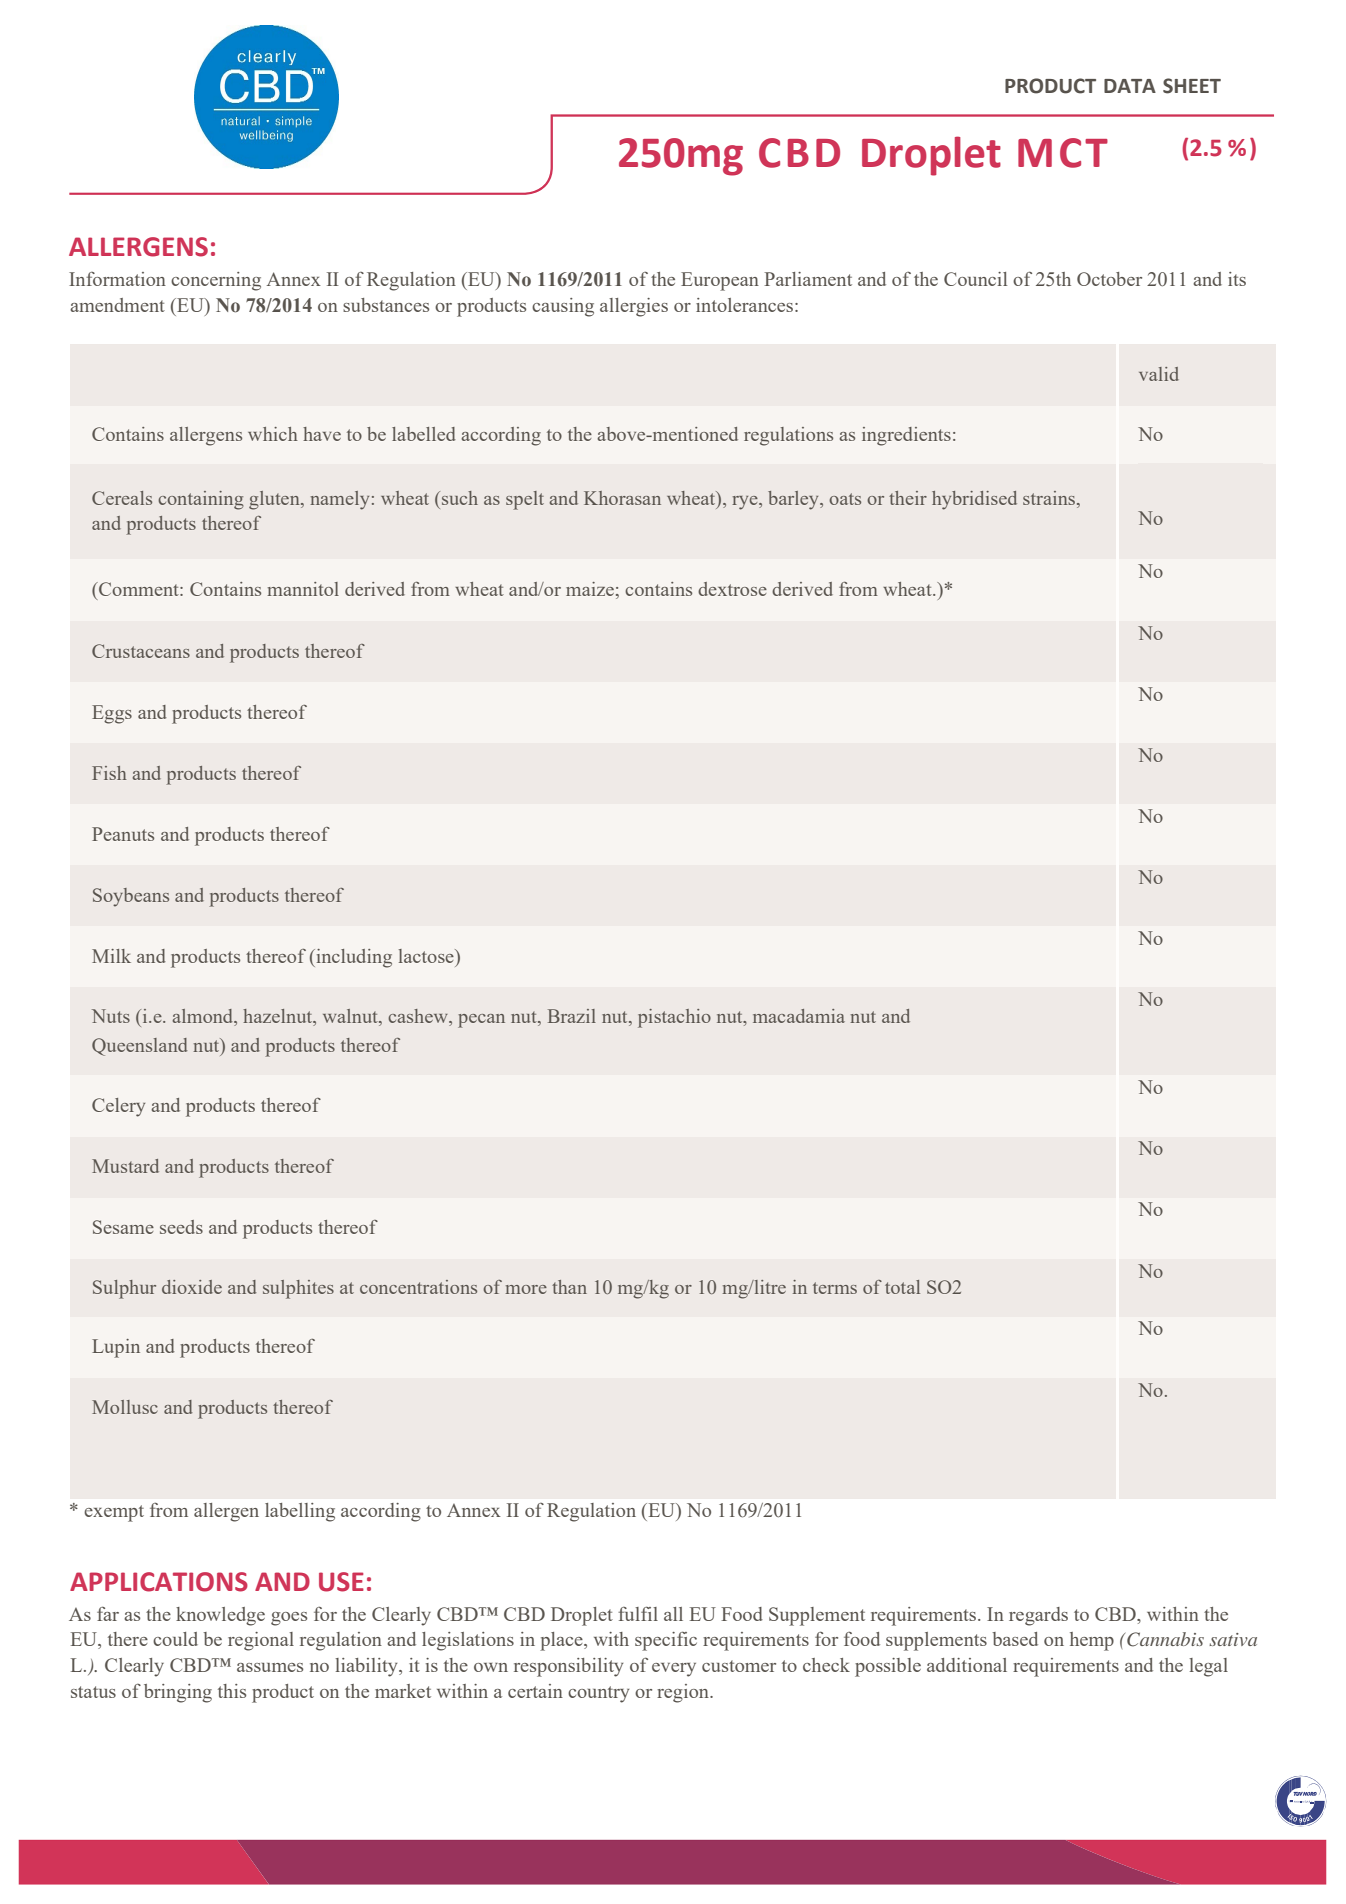 Image resolution: width=1346 pixels, height=1904 pixels. I want to click on knowledge, so click(220, 1616).
